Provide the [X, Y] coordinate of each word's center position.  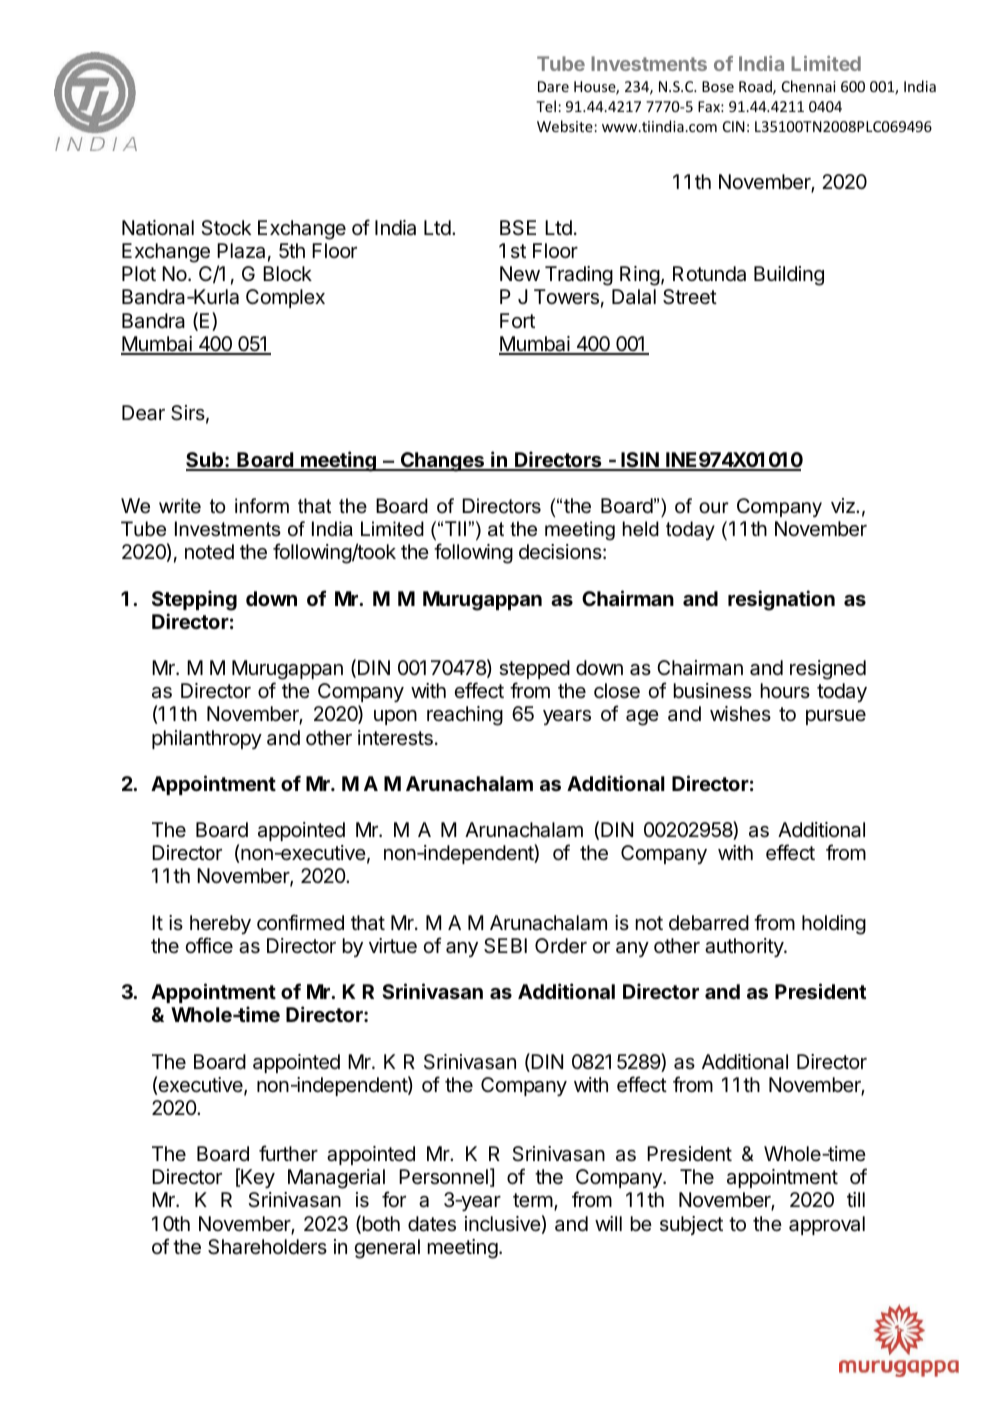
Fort [517, 320]
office [209, 945]
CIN [734, 126]
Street [690, 297]
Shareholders [267, 1247]
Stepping [194, 600]
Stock [226, 228]
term [533, 1200]
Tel [546, 106]
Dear [143, 413]
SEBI [505, 946]
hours [785, 690]
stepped [534, 669]
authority [745, 947]
